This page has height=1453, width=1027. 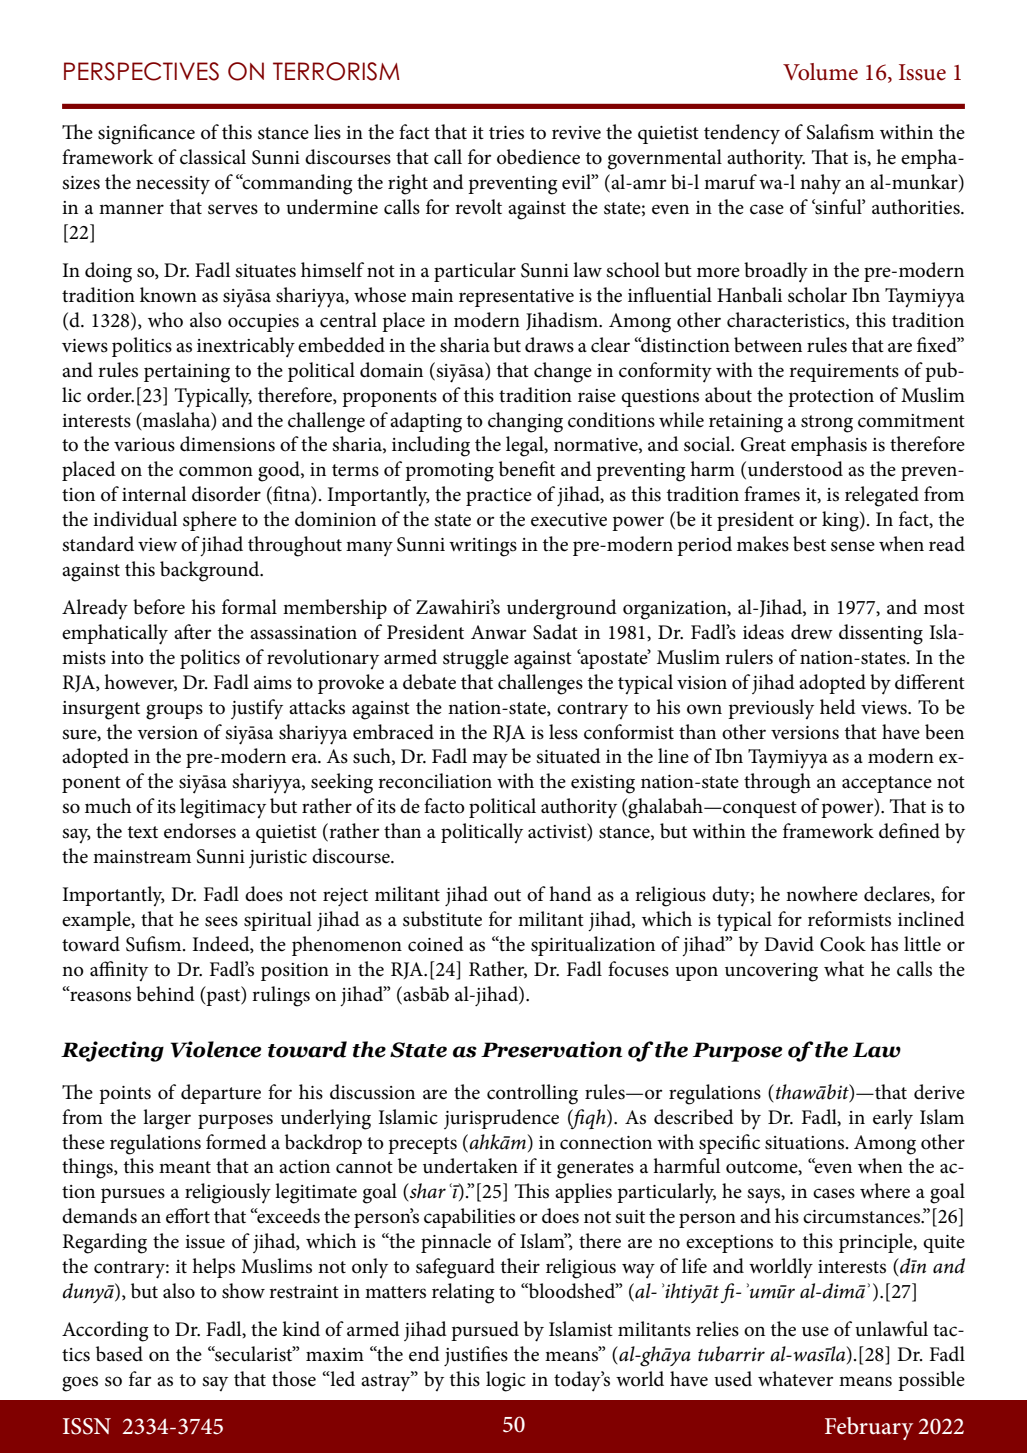 I want to click on significance, so click(x=146, y=134).
